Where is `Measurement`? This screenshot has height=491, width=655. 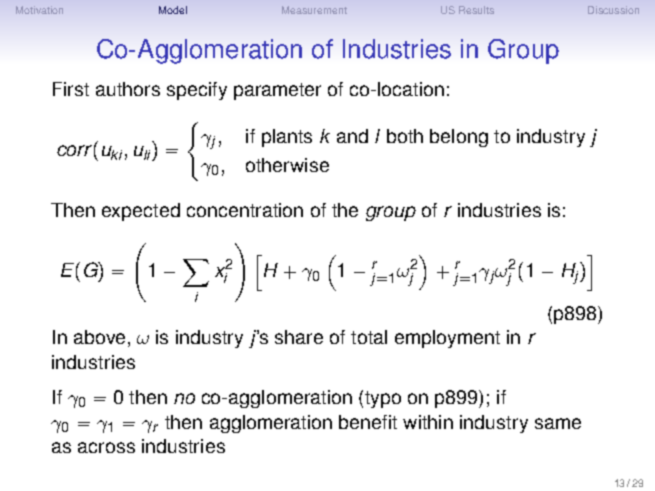
Measurement is located at coordinates (314, 10).
